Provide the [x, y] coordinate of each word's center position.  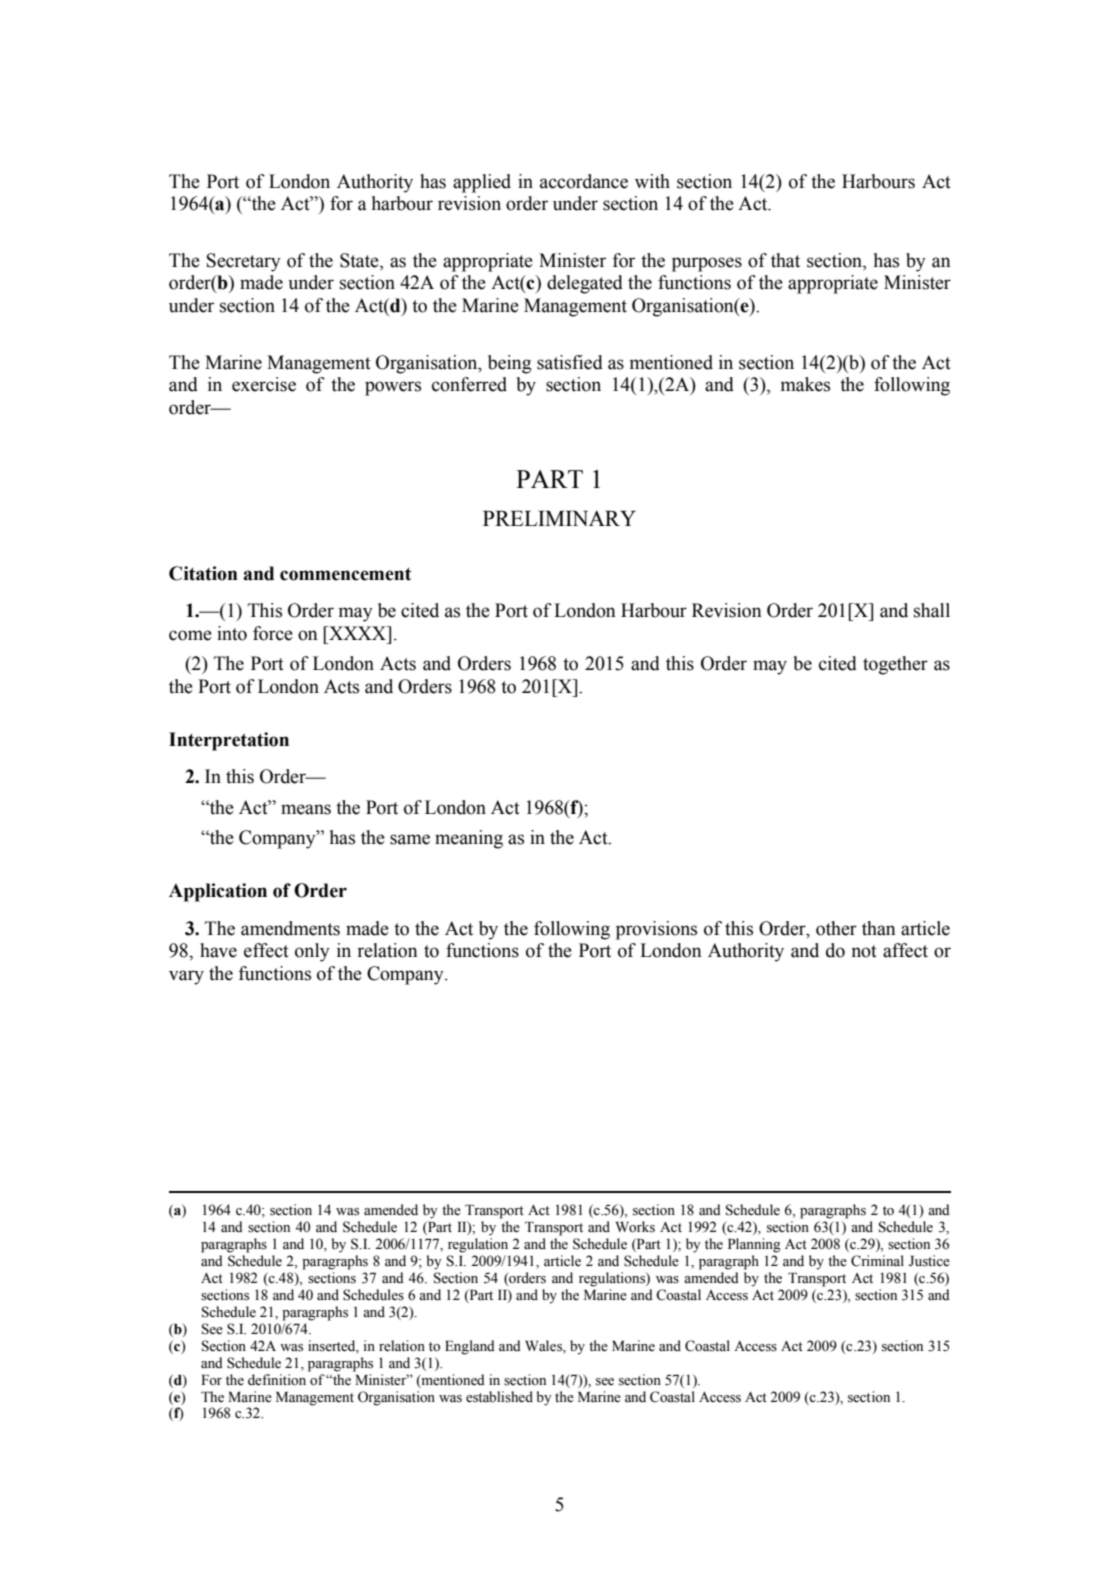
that [785, 260]
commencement [346, 574]
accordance [584, 181]
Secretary [244, 262]
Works [635, 1227]
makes [805, 384]
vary [186, 977]
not [864, 951]
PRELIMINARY [559, 518]
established [499, 1397]
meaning [469, 839]
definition [277, 1380]
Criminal [877, 1261]
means [306, 809]
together [895, 665]
